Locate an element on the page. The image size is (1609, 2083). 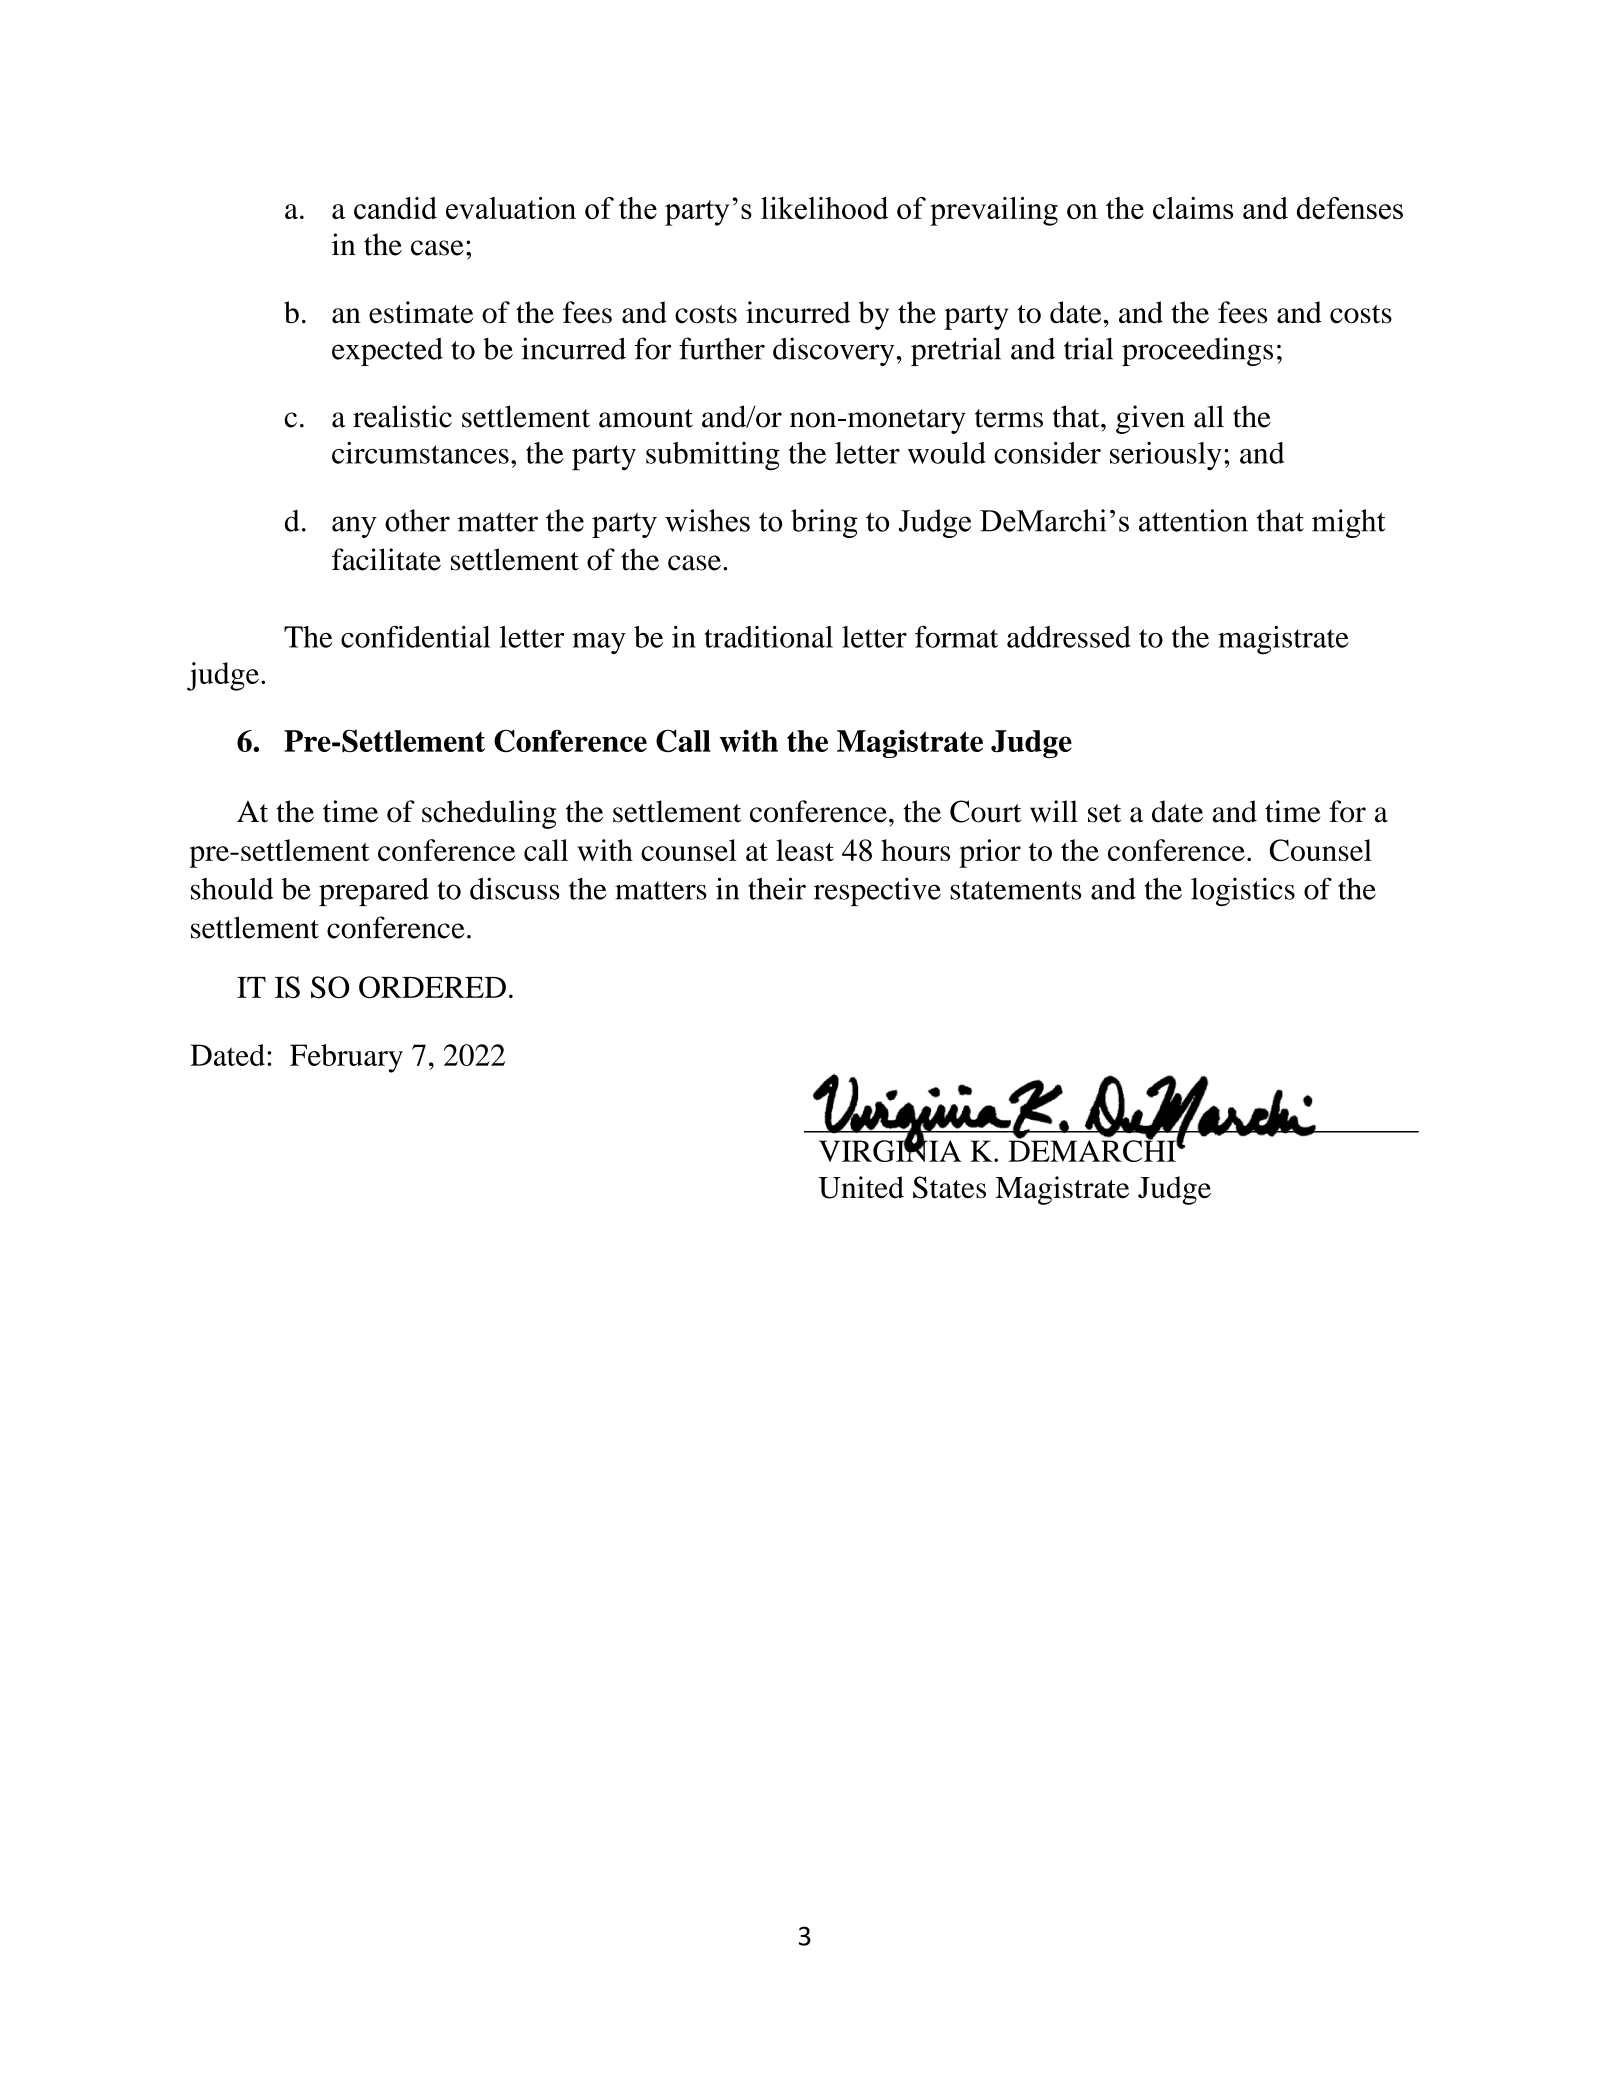
States is located at coordinates (949, 1187).
